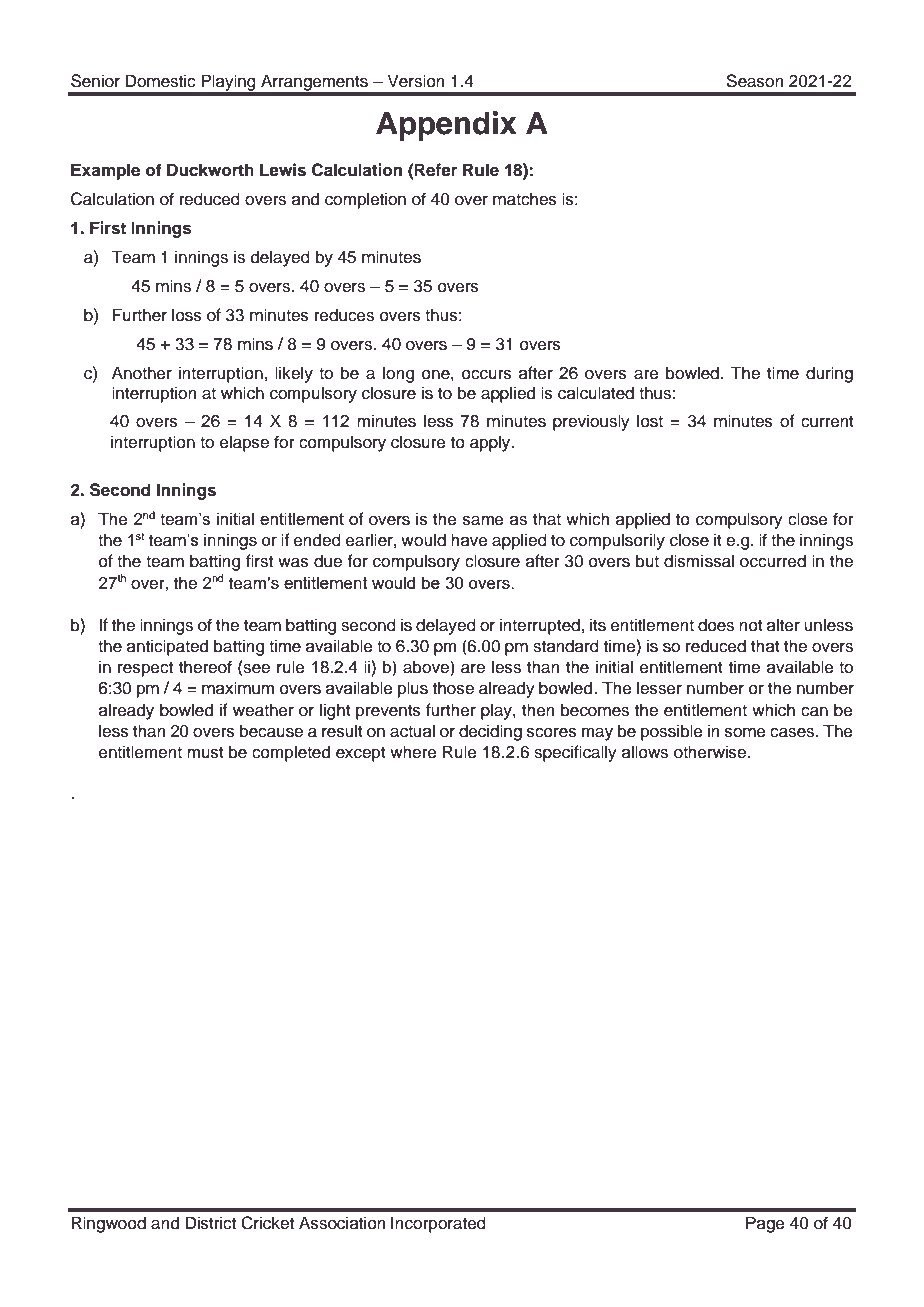  What do you see at coordinates (413, 752) in the document?
I see `where` at bounding box center [413, 752].
